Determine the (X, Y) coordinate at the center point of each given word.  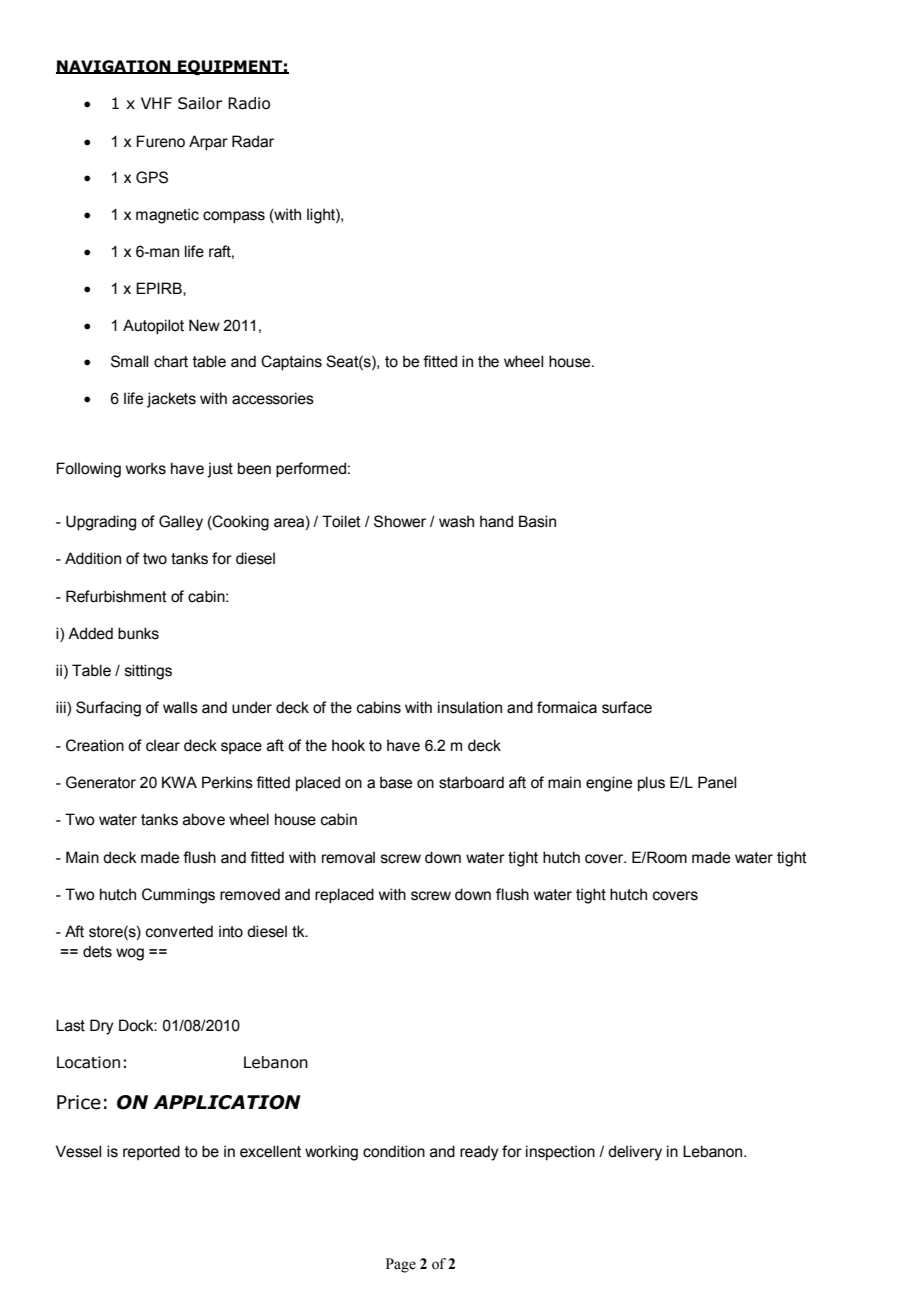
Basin (537, 521)
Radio (249, 103)
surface (627, 707)
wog (130, 954)
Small (129, 361)
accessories (273, 398)
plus (651, 783)
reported (151, 1152)
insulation (470, 707)
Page (401, 1265)
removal (348, 857)
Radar (253, 141)
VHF (156, 103)
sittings (148, 672)
